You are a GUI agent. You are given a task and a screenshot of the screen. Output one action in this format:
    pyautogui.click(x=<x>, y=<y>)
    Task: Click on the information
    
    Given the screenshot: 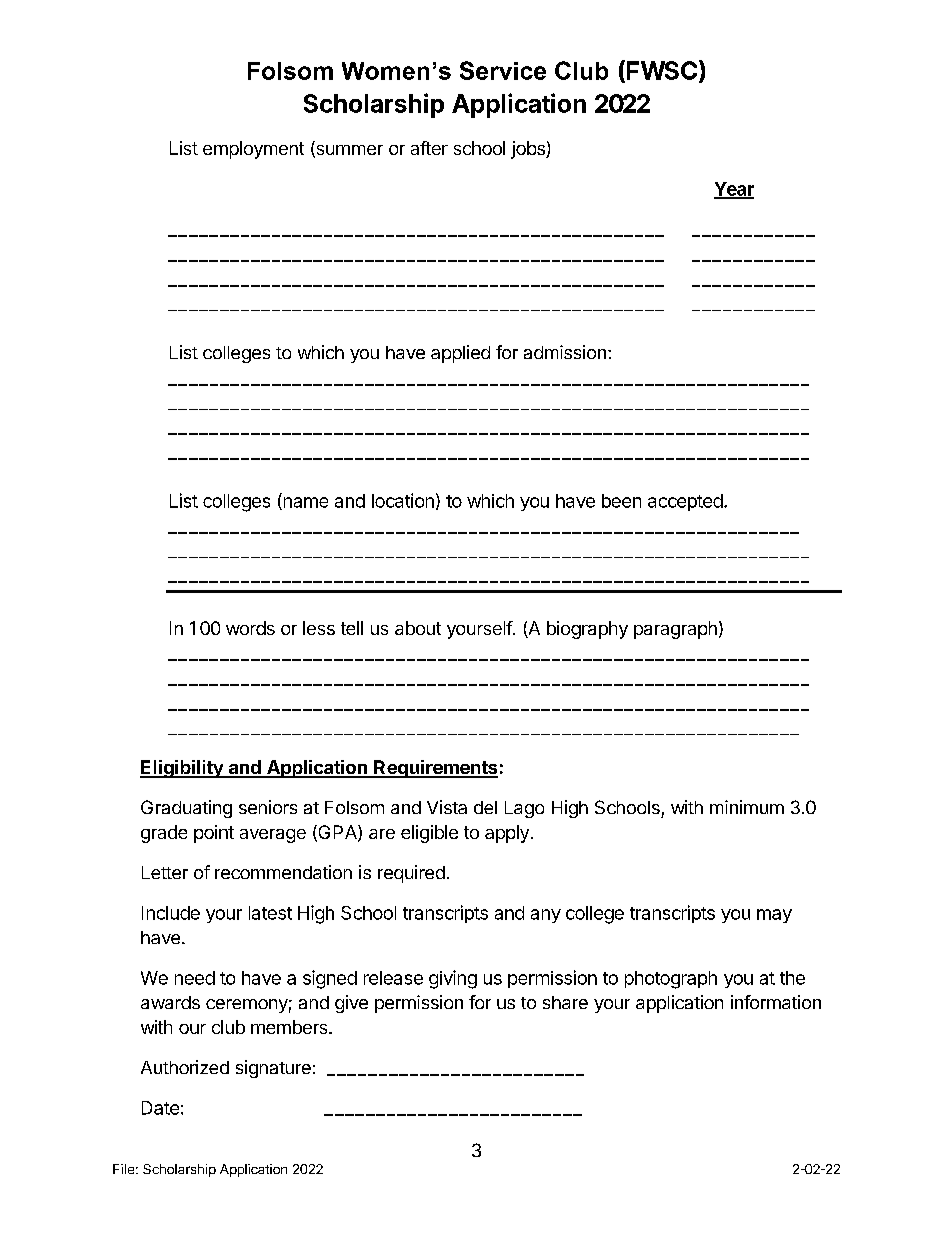 What is the action you would take?
    pyautogui.click(x=776, y=1002)
